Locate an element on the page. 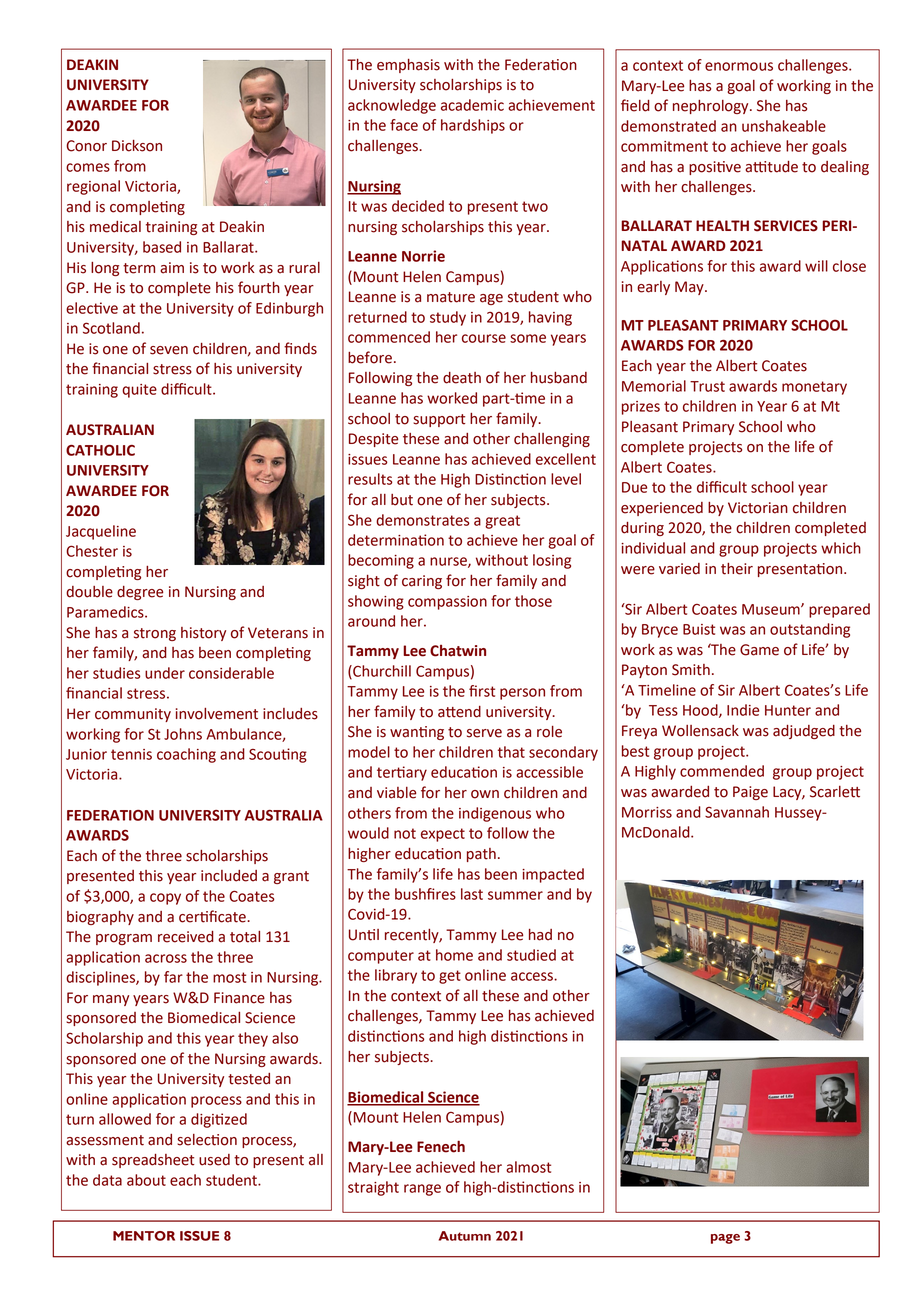  Savannah is located at coordinates (737, 812).
